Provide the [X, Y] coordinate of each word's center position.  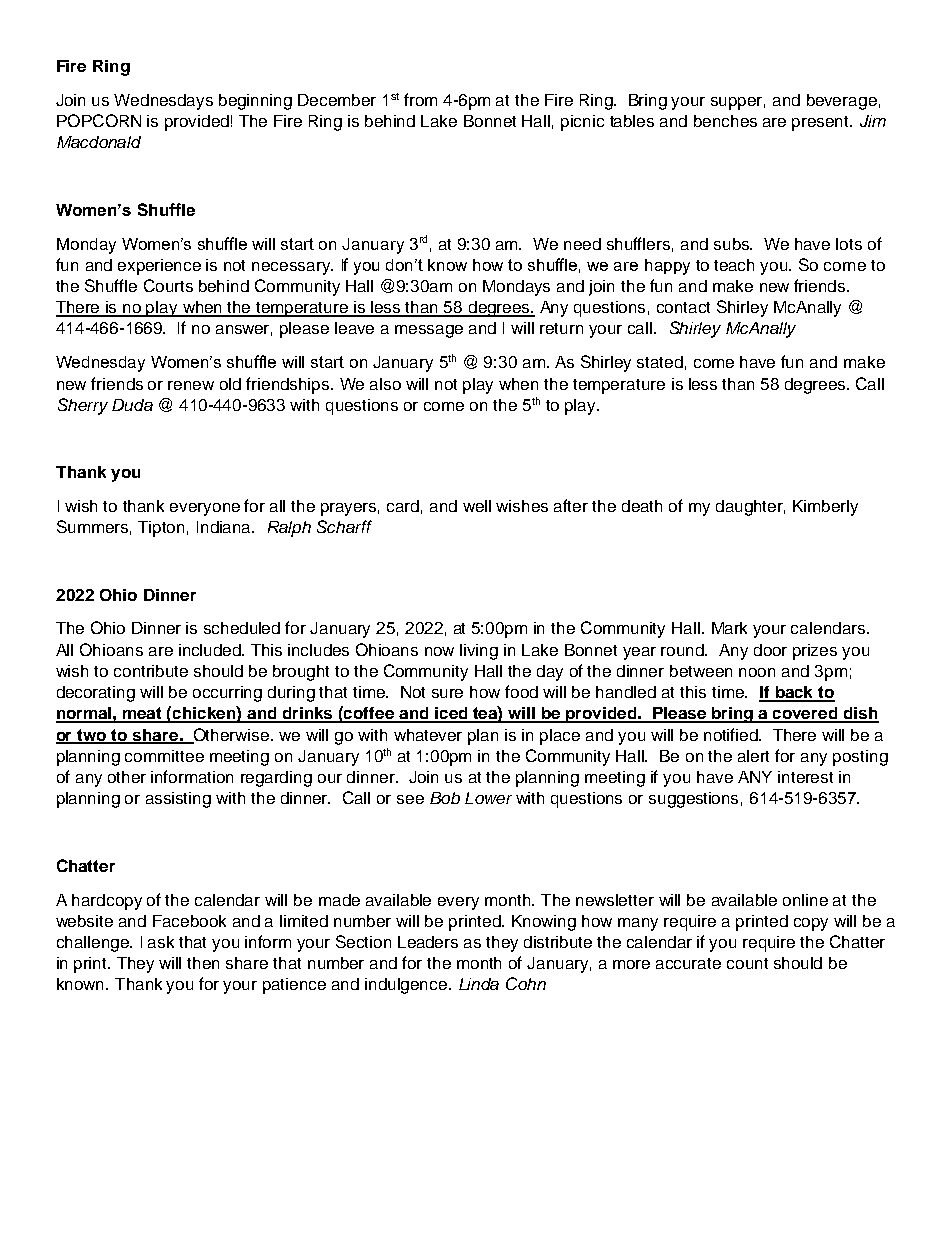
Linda [479, 984]
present [822, 123]
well [477, 506]
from [420, 99]
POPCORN [99, 120]
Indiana [225, 527]
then [203, 963]
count [747, 963]
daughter [750, 508]
